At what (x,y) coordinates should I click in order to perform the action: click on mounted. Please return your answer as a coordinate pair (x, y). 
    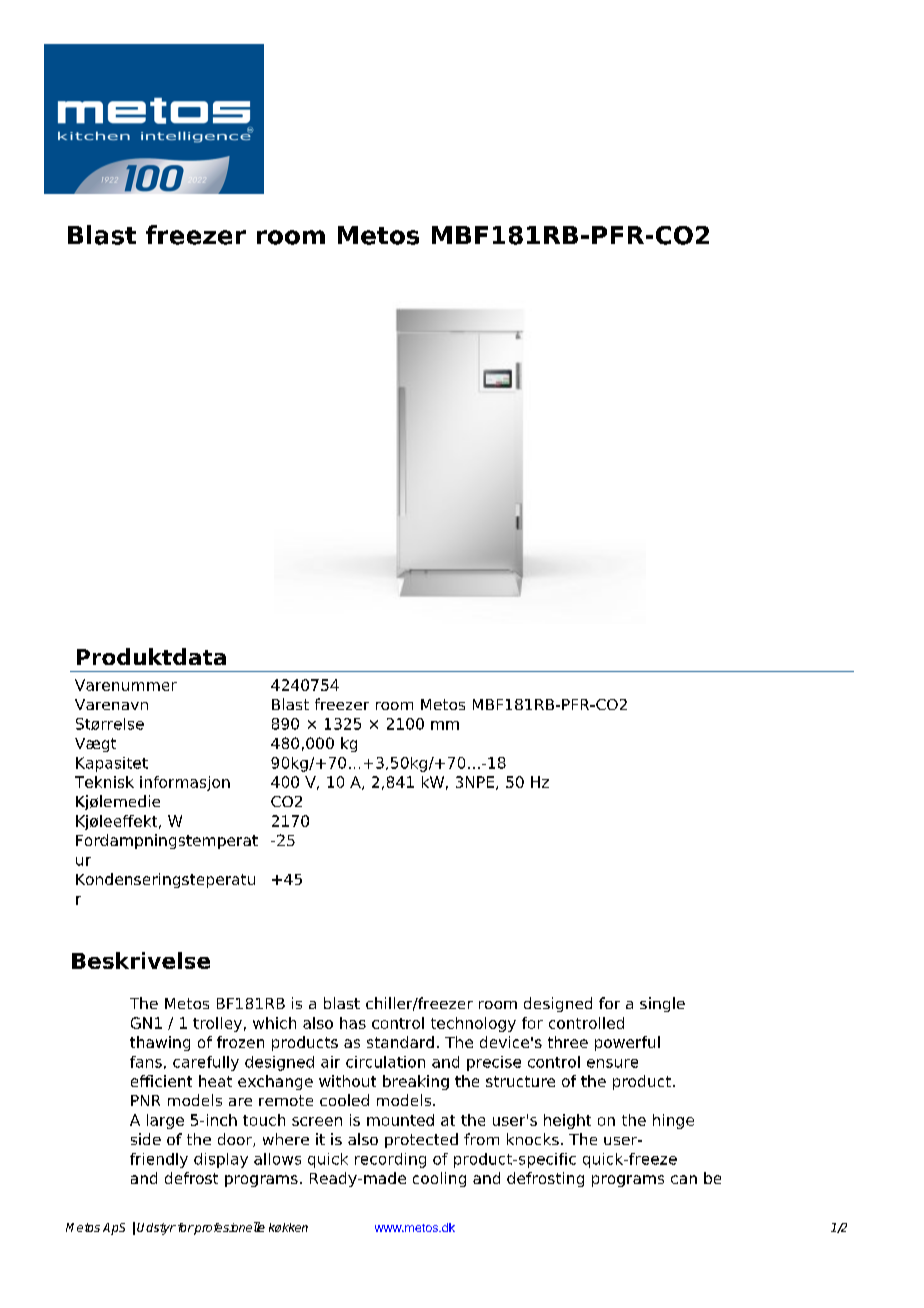
    Looking at the image, I should click on (400, 1120).
